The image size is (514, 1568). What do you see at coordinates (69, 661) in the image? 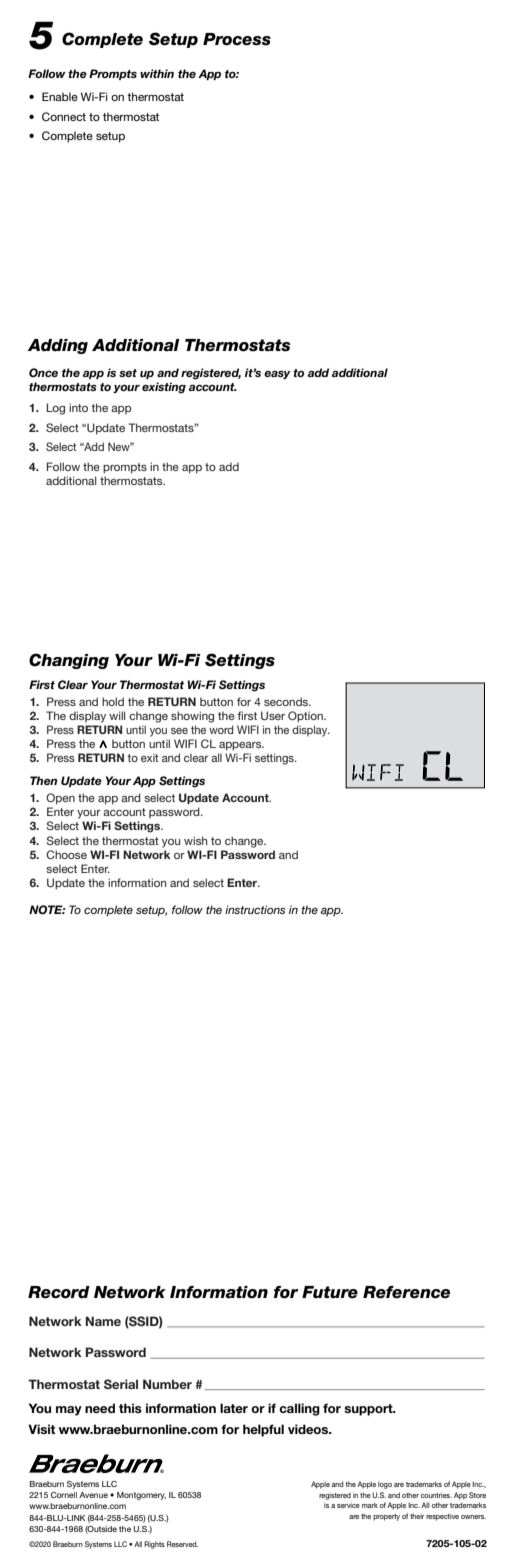
I see `Changing` at bounding box center [69, 661].
